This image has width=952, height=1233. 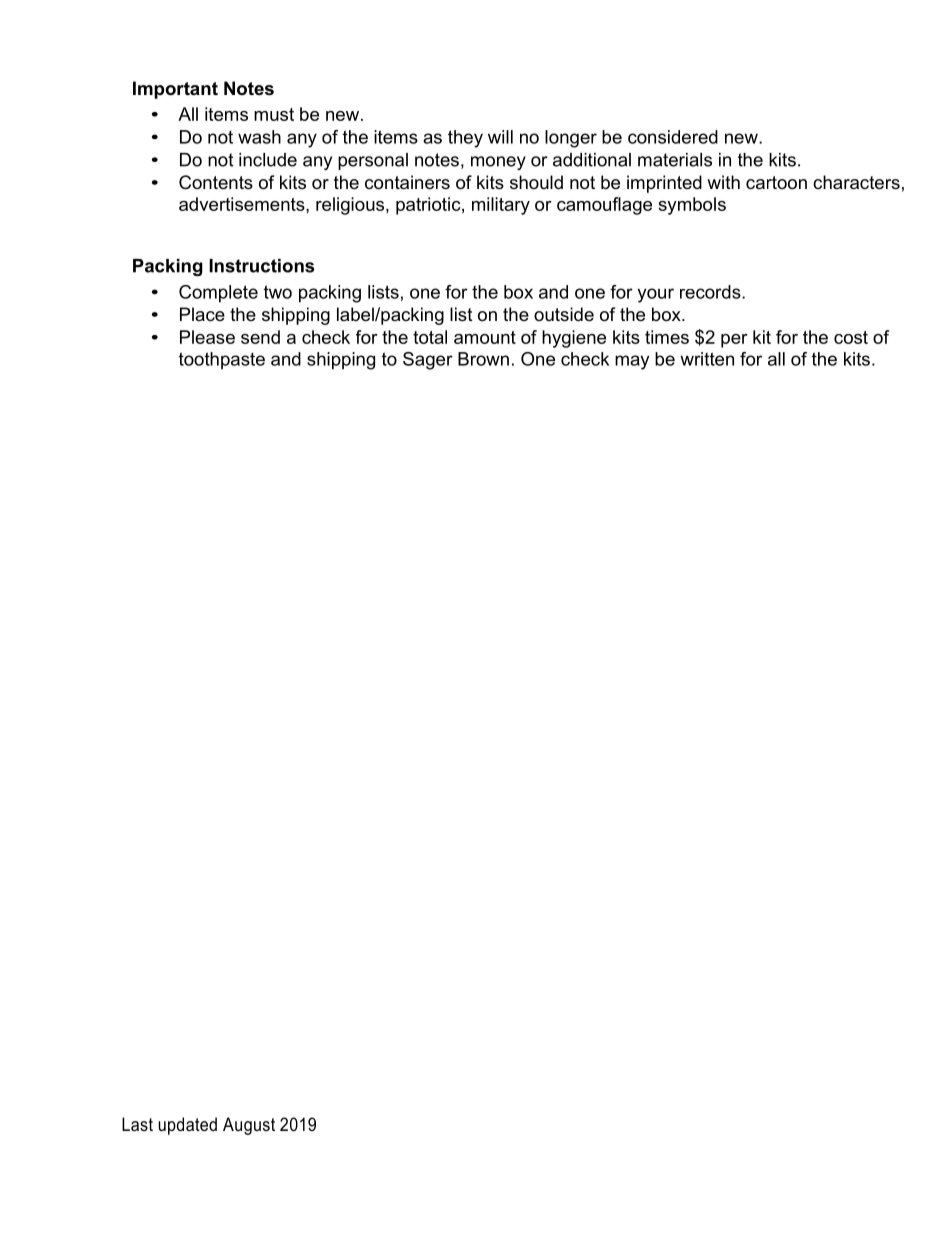 What do you see at coordinates (428, 361) in the image?
I see `Sager` at bounding box center [428, 361].
